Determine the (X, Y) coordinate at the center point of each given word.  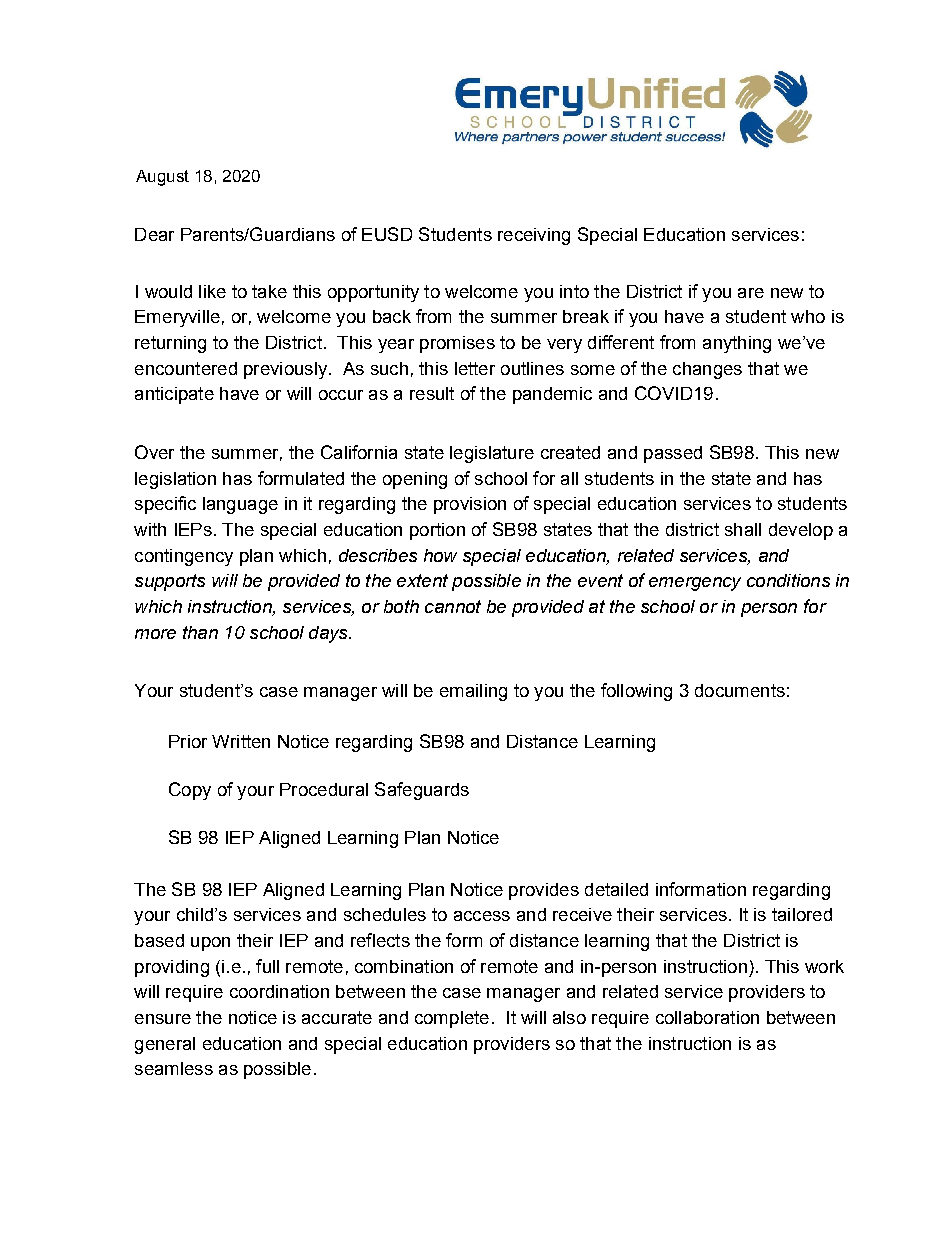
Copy (190, 791)
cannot (453, 606)
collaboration (707, 1017)
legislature (492, 454)
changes (707, 370)
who (808, 316)
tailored (802, 914)
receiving (534, 236)
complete (452, 1019)
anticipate (174, 395)
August (162, 178)
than (200, 632)
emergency (695, 584)
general (165, 1045)
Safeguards (422, 791)
